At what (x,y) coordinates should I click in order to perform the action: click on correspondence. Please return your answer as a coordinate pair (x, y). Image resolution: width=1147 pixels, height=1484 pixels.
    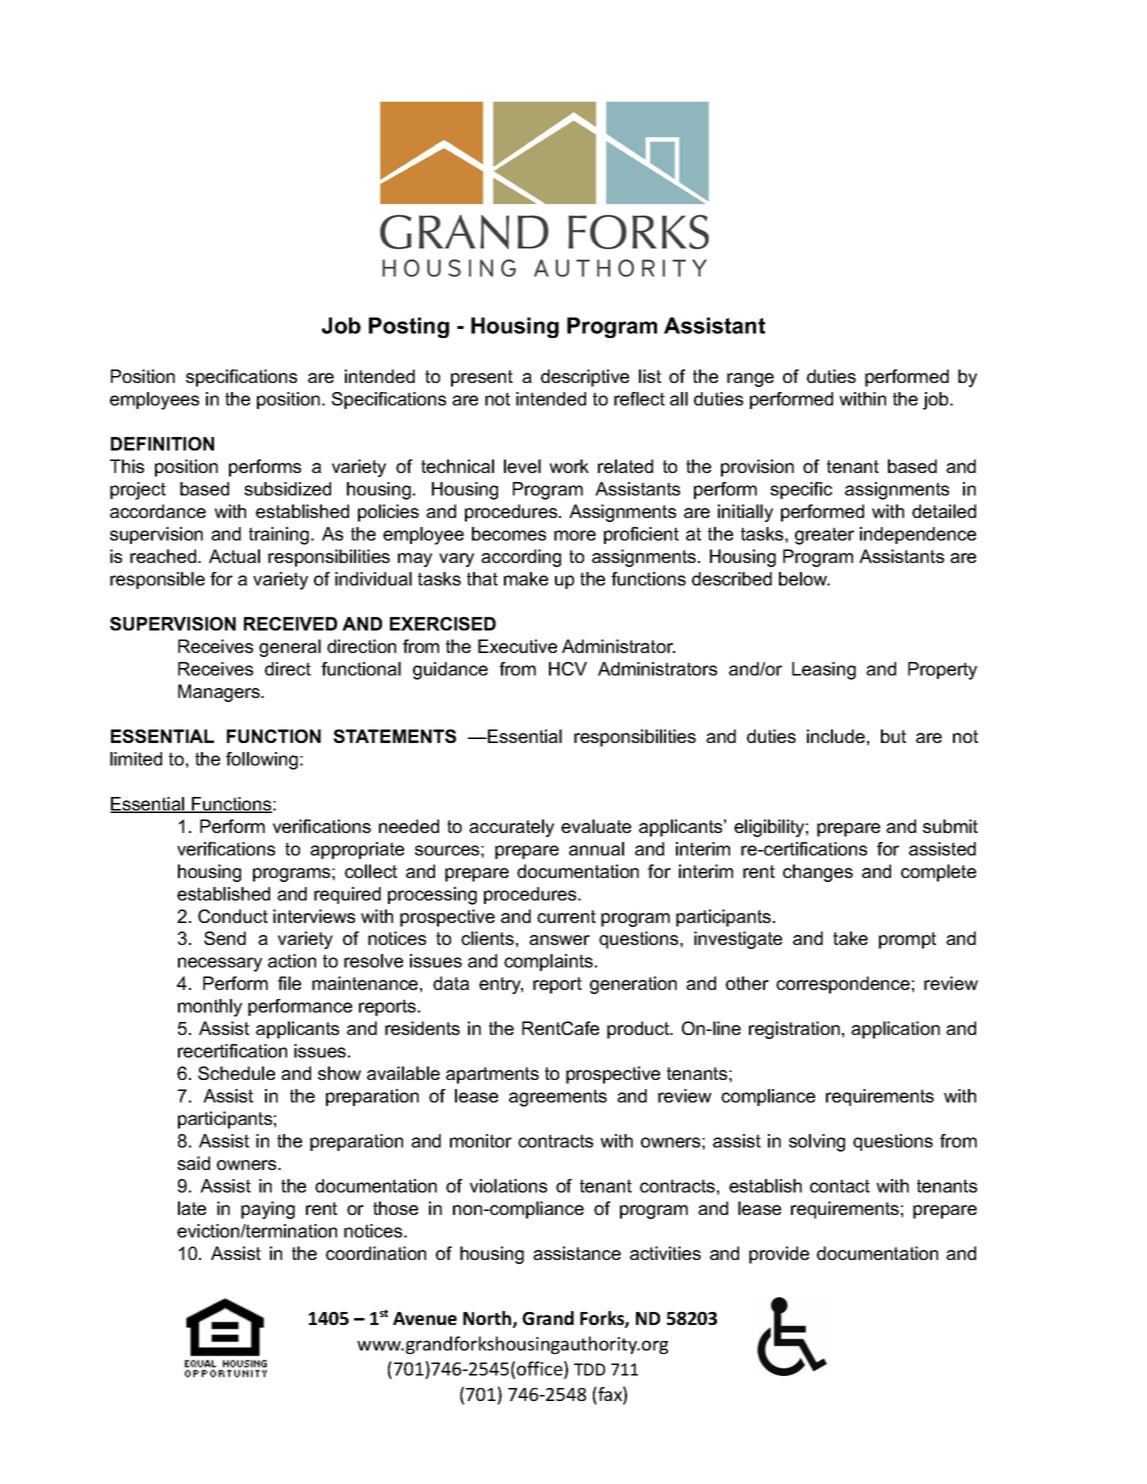
    Looking at the image, I should click on (843, 985).
